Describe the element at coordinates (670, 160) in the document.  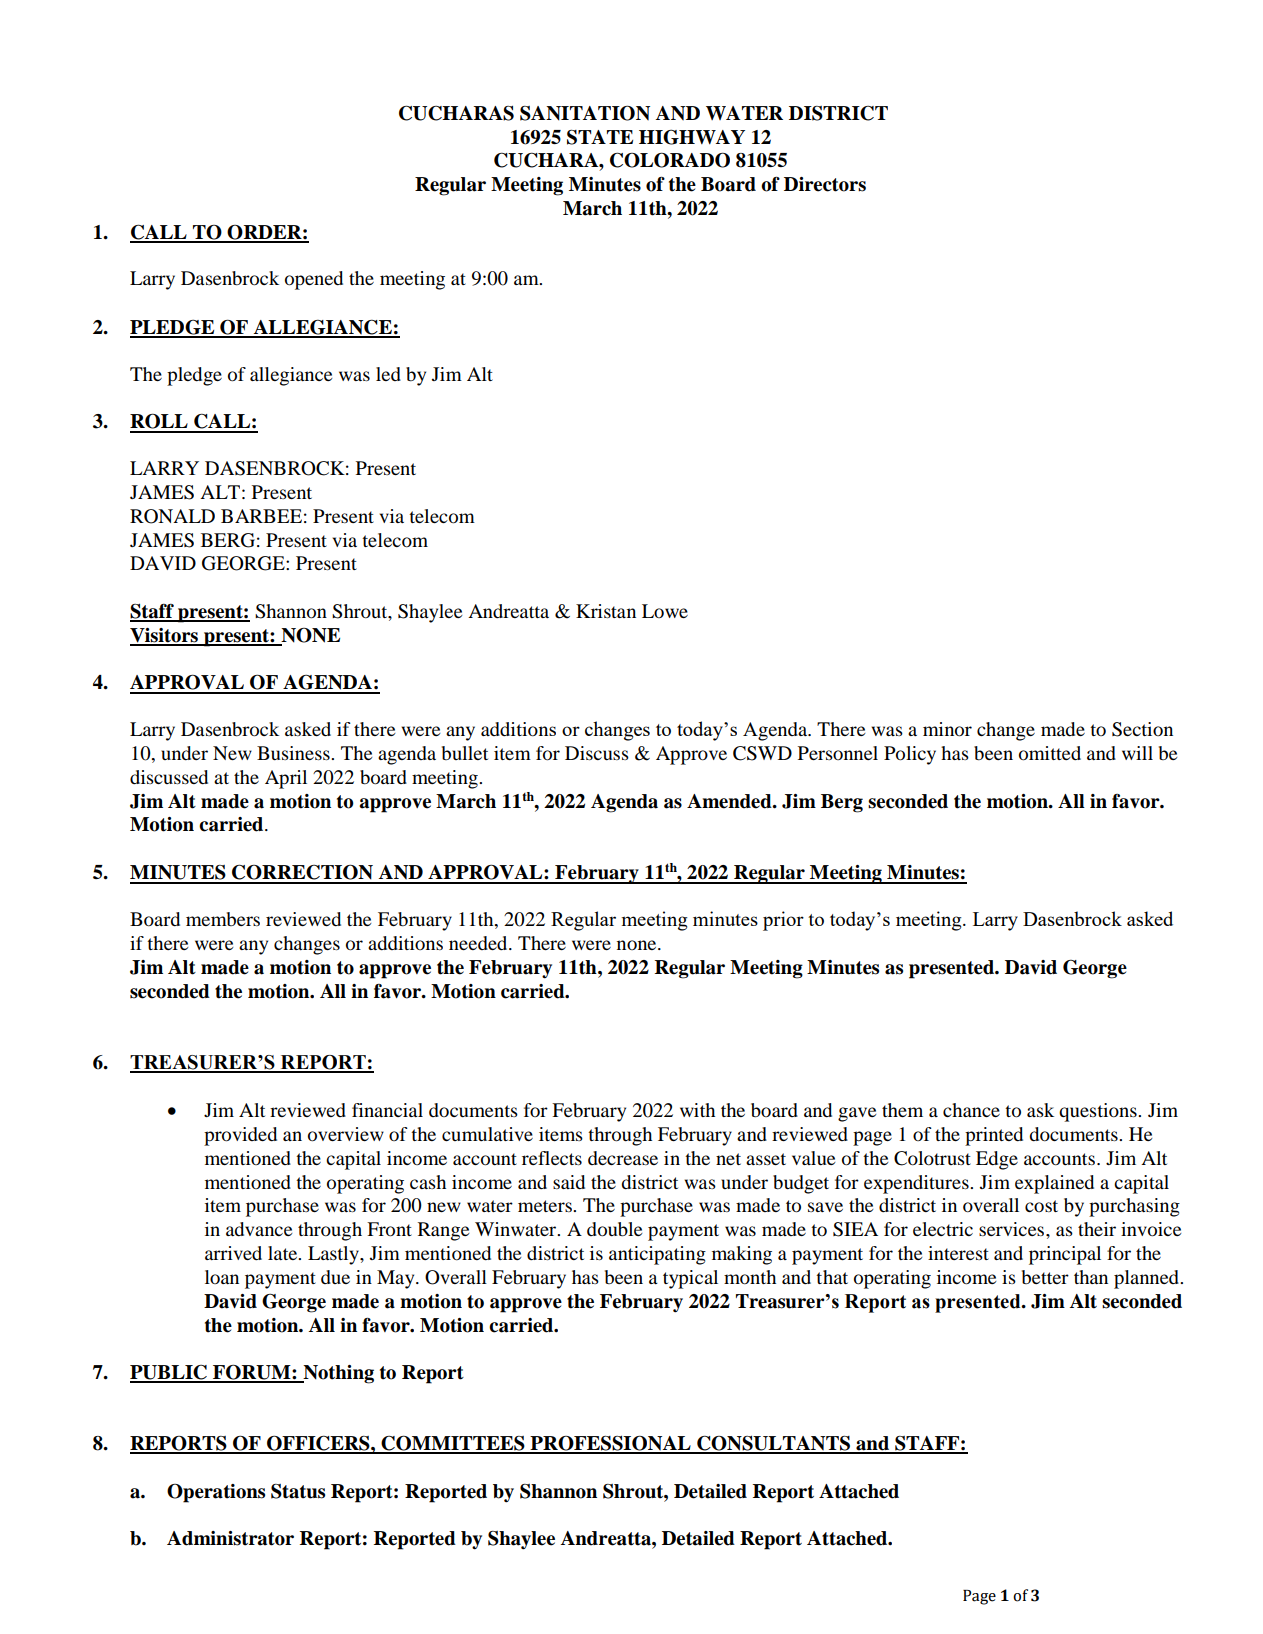
I see `COLORADO` at that location.
